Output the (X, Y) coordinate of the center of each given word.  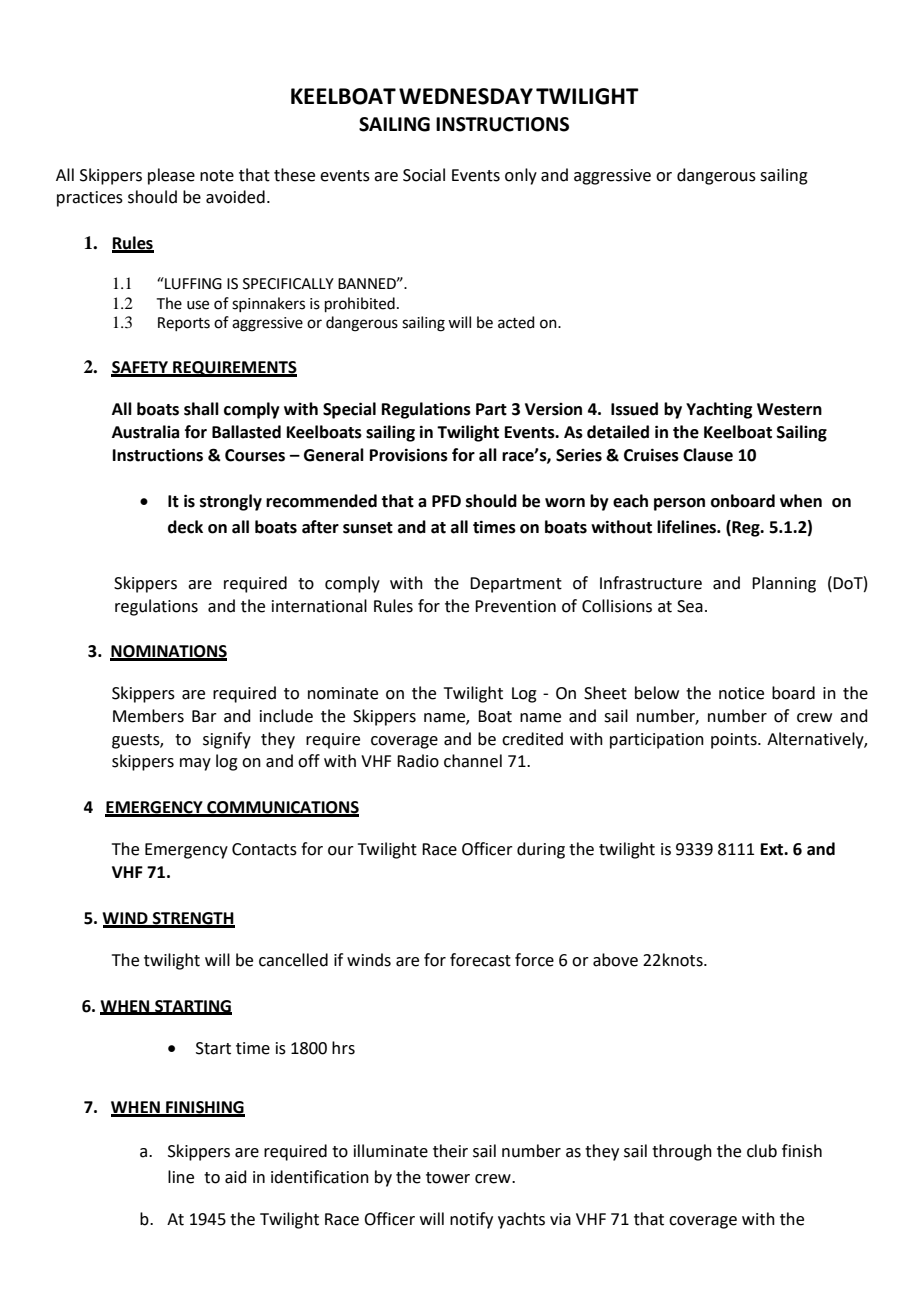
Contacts (264, 849)
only (521, 176)
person (679, 504)
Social (424, 175)
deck (185, 527)
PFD (446, 501)
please (171, 176)
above (615, 960)
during (541, 850)
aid (236, 1177)
